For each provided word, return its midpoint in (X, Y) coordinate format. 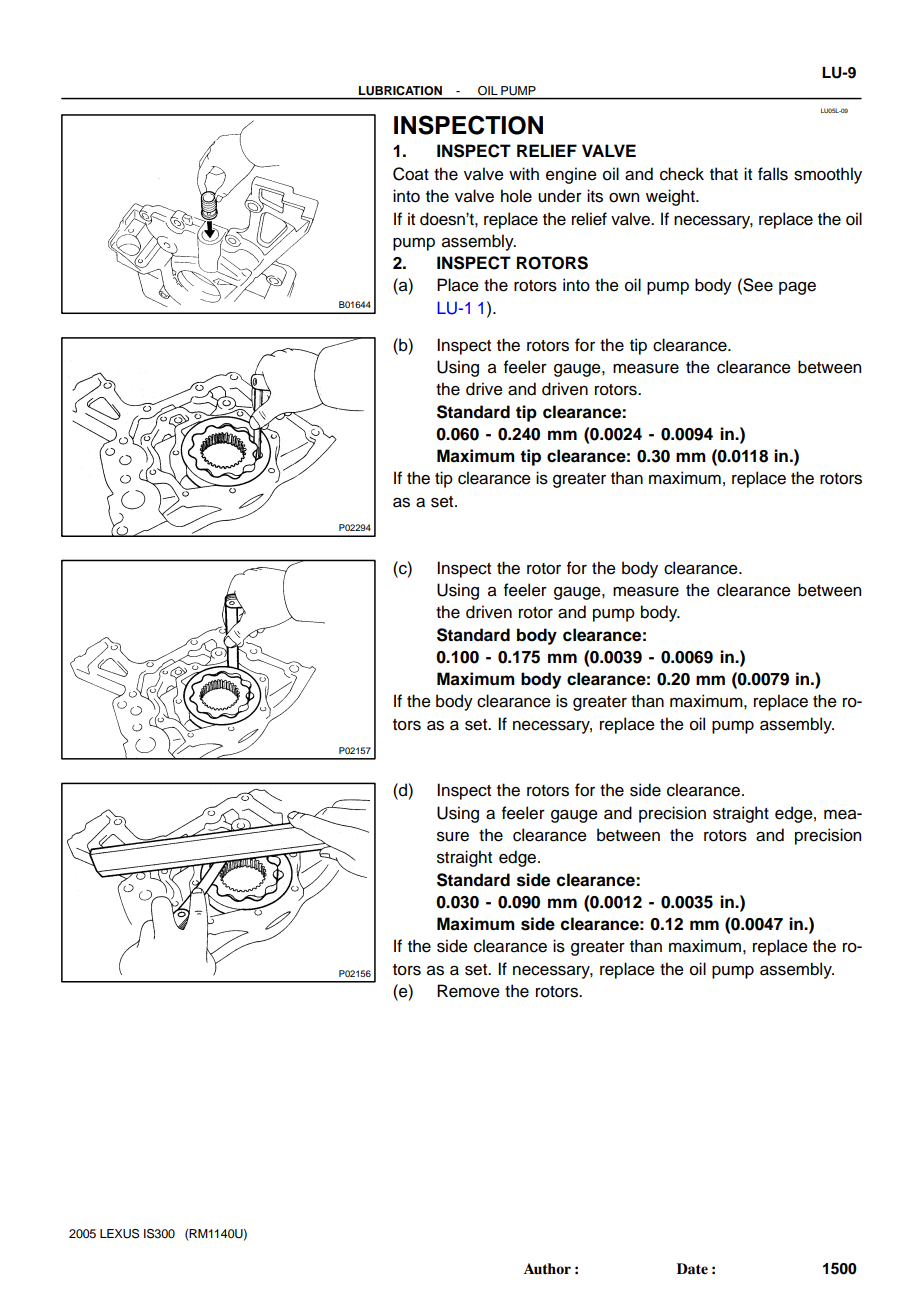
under (560, 196)
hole (516, 196)
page (797, 288)
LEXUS (119, 1234)
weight (671, 197)
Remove (468, 991)
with (524, 173)
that (724, 174)
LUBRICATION (400, 90)
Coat (411, 174)
